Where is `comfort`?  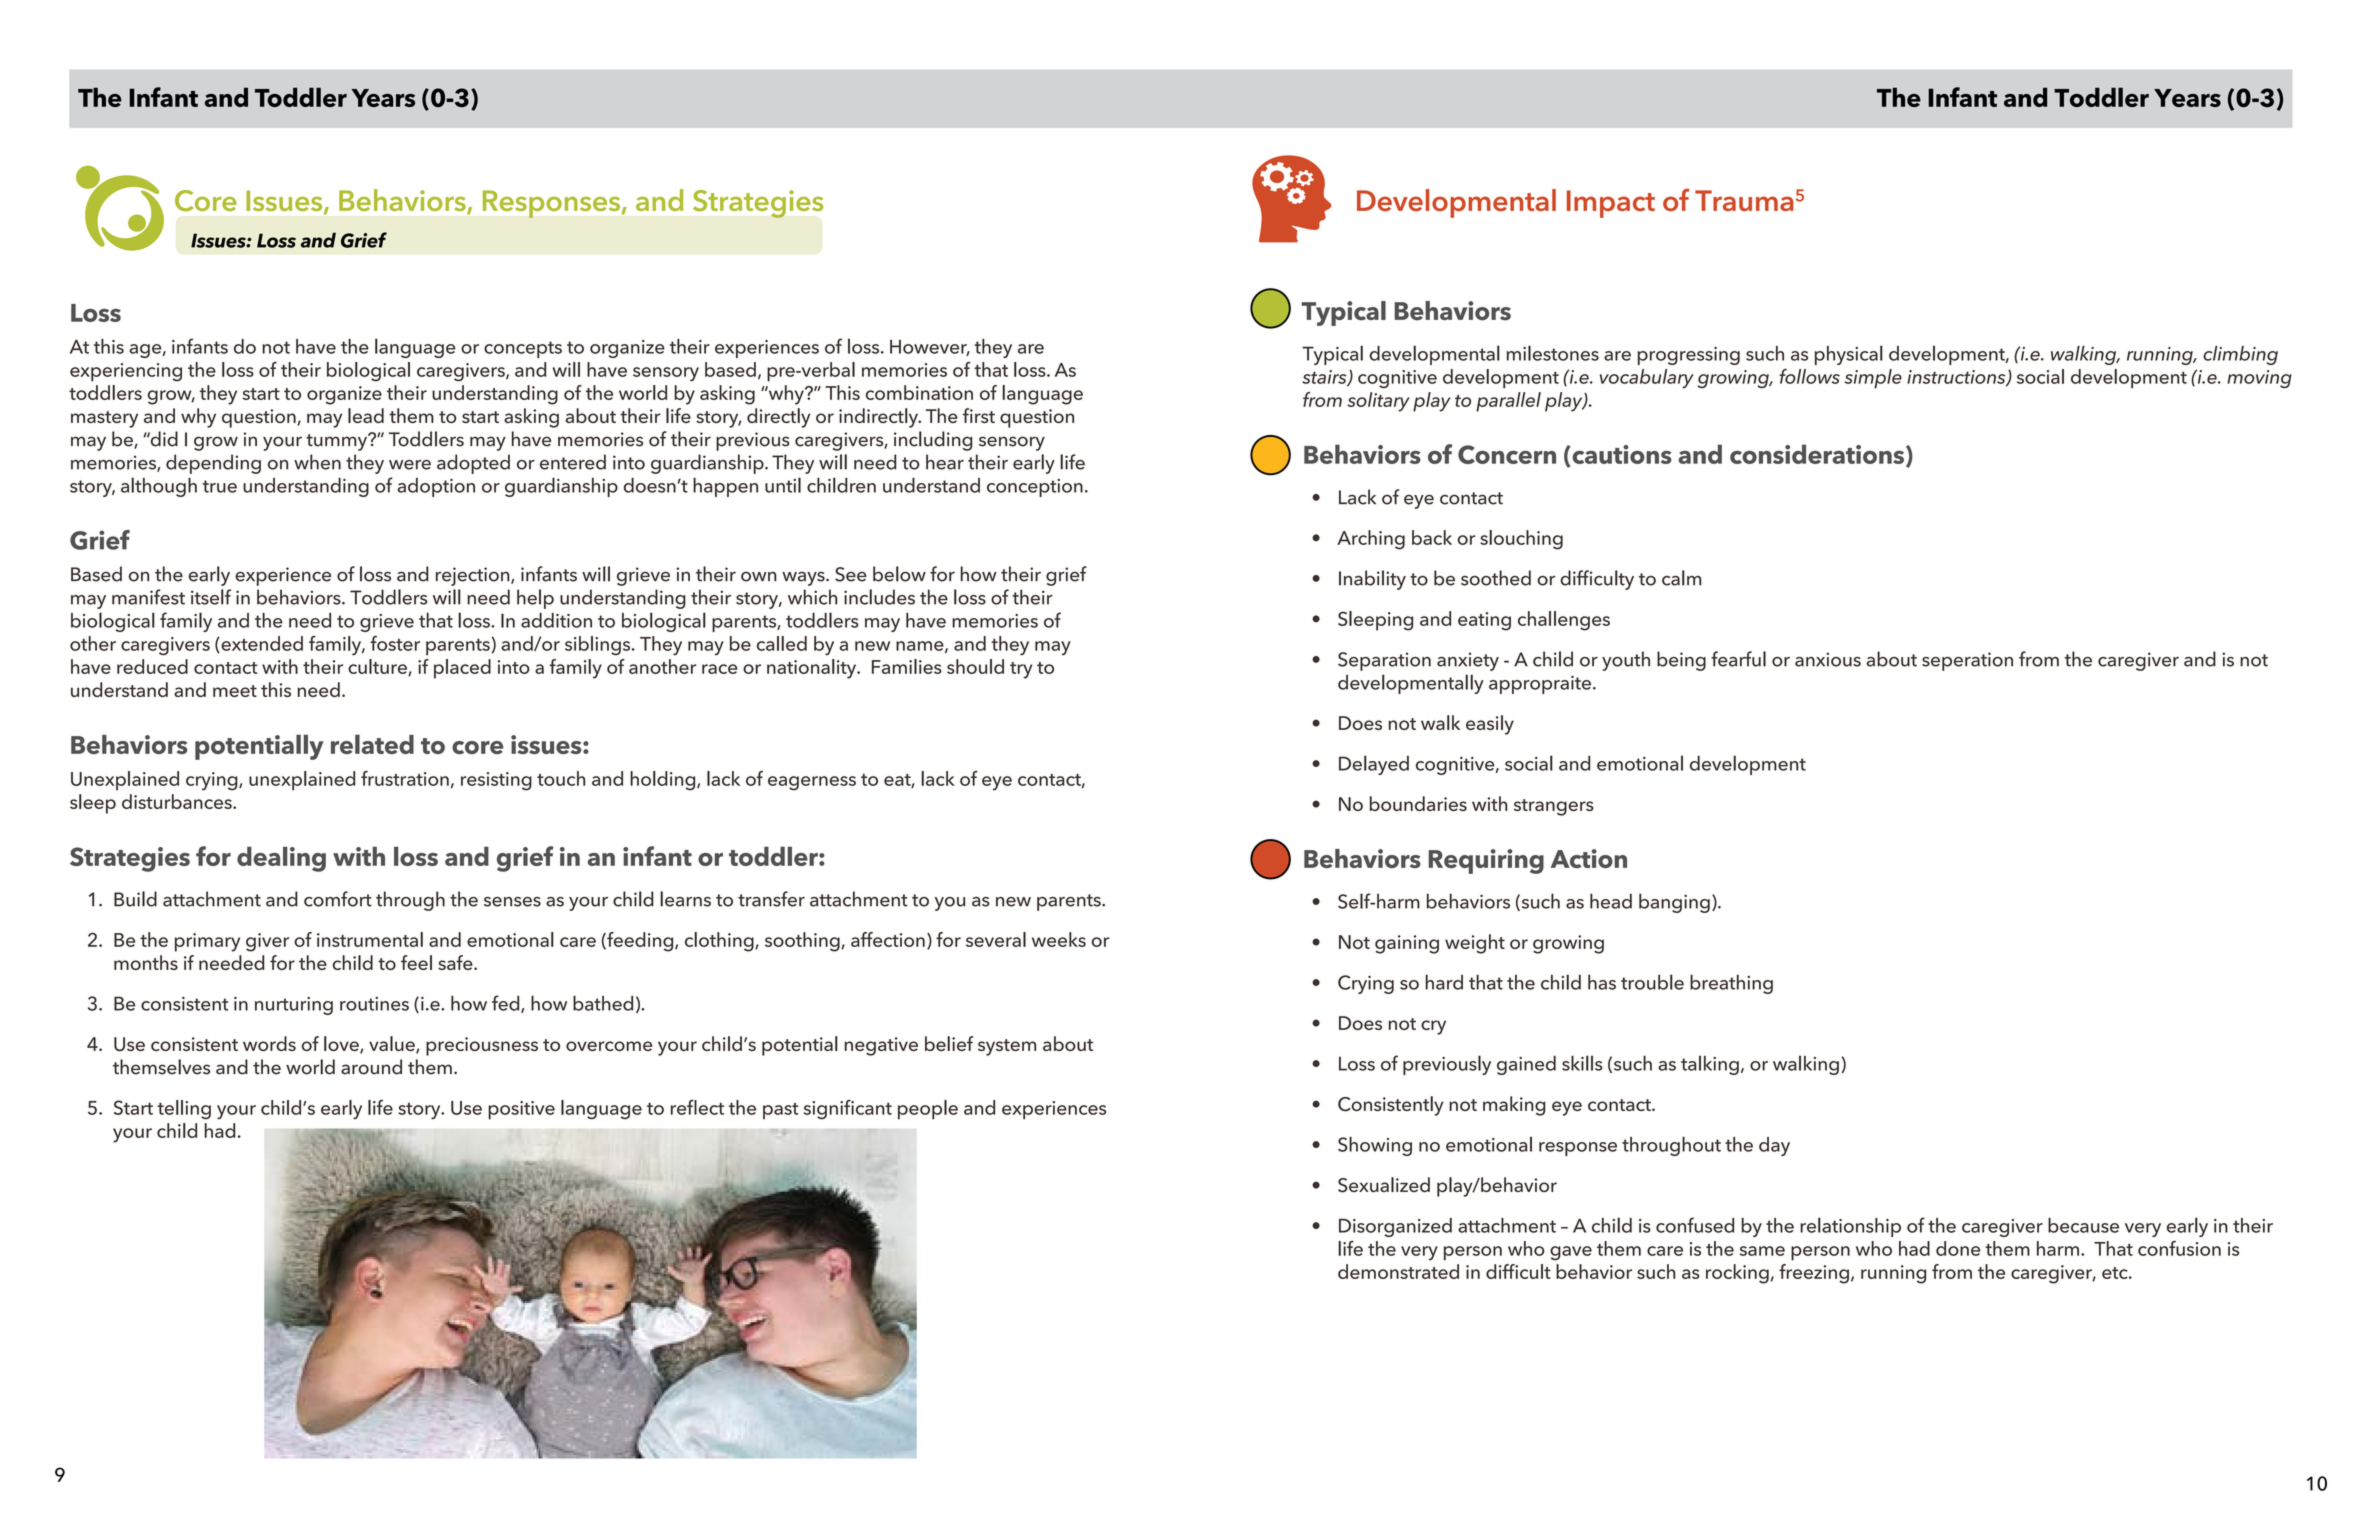
comfort is located at coordinates (338, 899).
